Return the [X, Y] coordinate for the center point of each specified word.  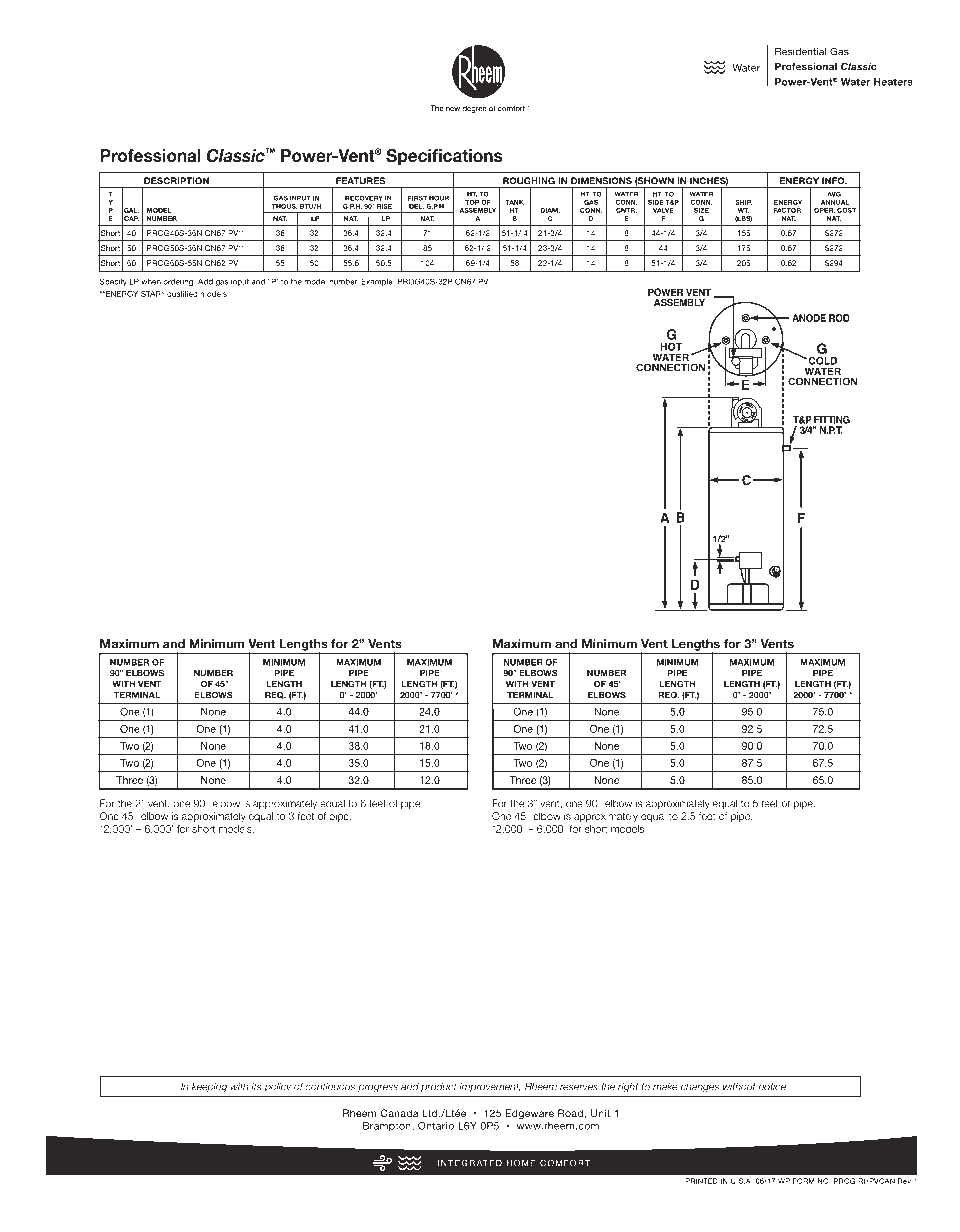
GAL [130, 210]
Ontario [436, 1126]
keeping [209, 1088]
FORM [803, 1181]
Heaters [893, 82]
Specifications [444, 157]
